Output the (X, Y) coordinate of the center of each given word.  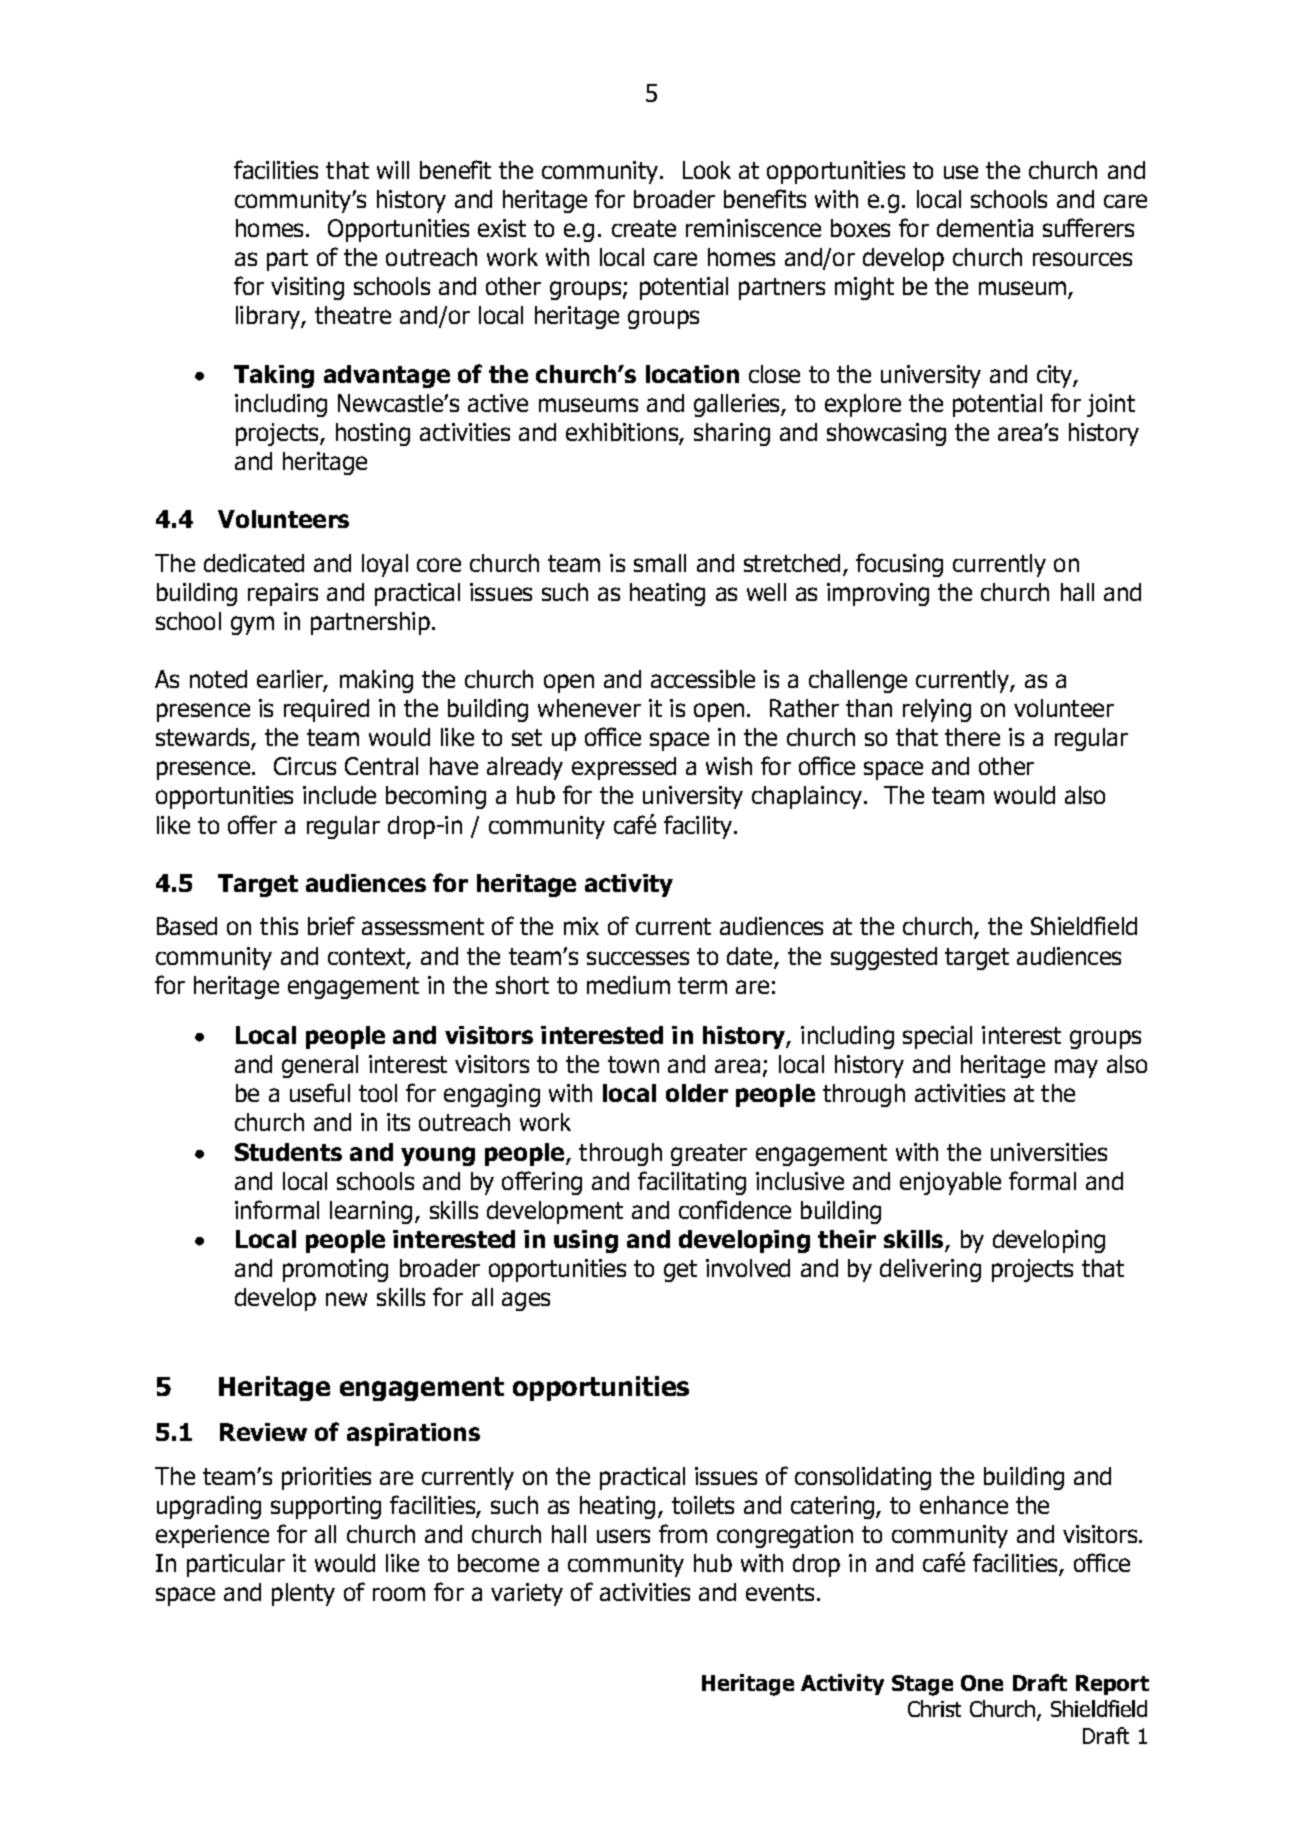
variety (527, 1594)
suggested (884, 958)
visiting (307, 288)
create (644, 228)
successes (638, 958)
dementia (985, 228)
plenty (303, 1594)
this (279, 926)
